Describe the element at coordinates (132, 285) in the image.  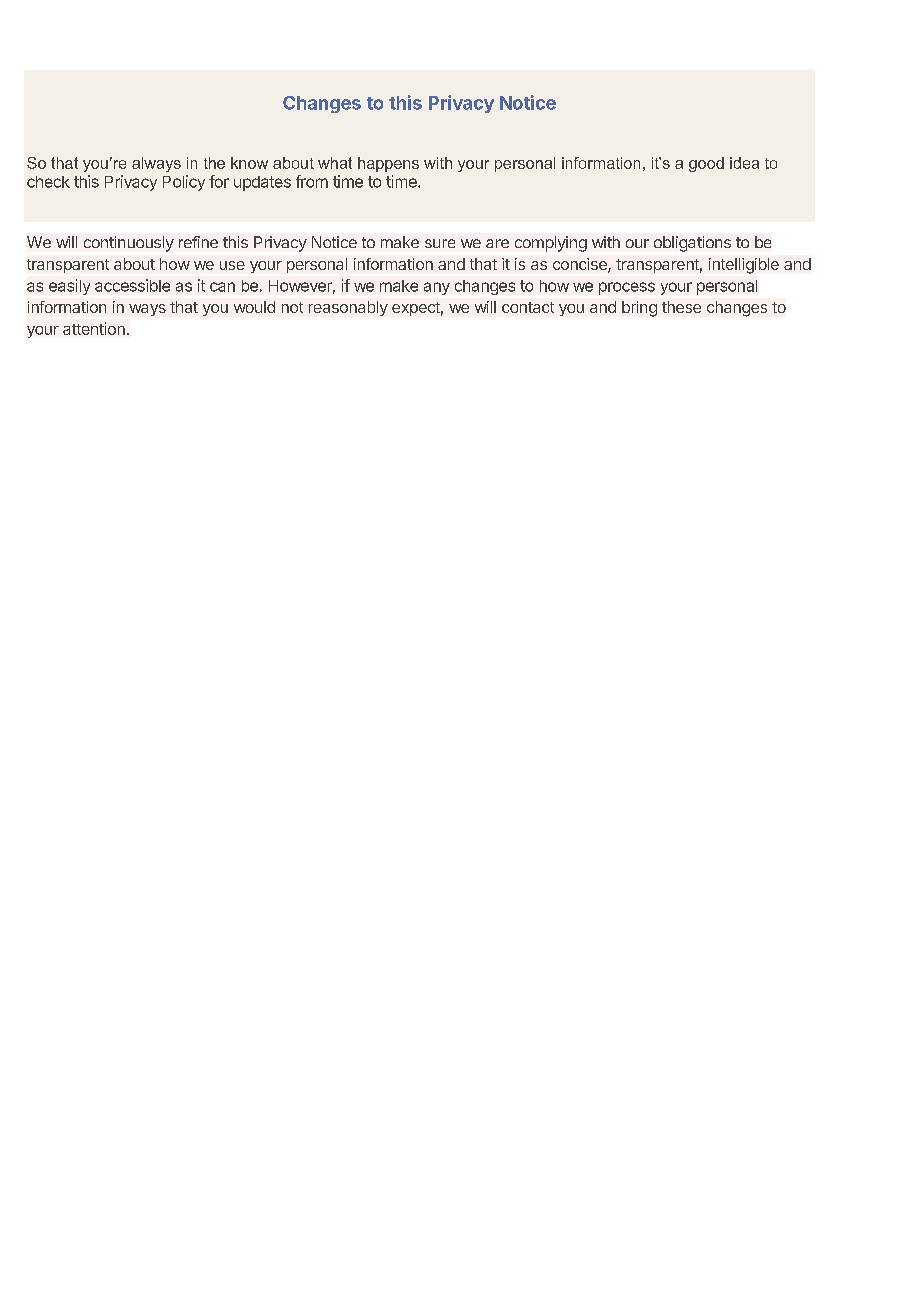
I see `accessible` at that location.
